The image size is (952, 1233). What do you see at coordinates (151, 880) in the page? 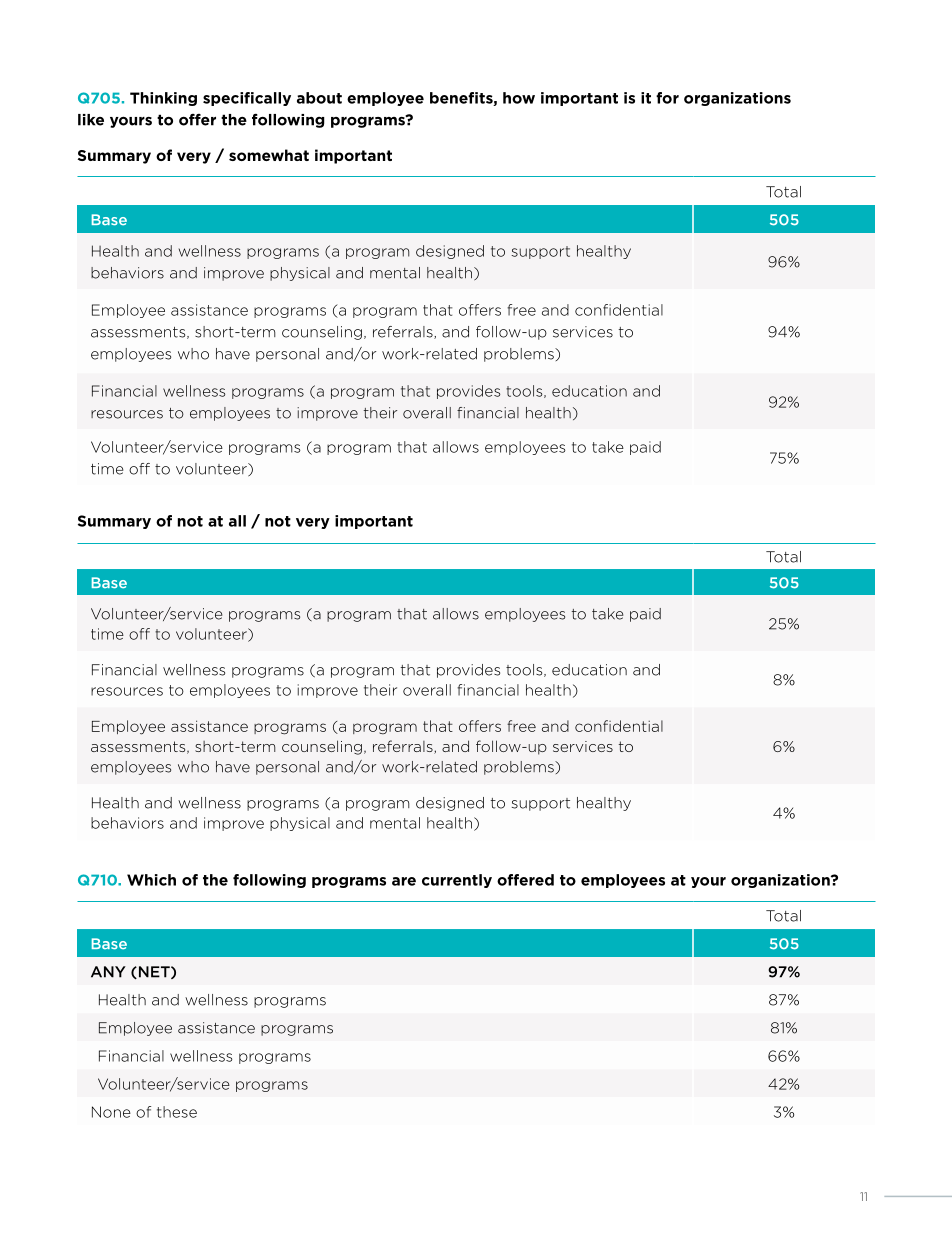
I see `Which` at bounding box center [151, 880].
